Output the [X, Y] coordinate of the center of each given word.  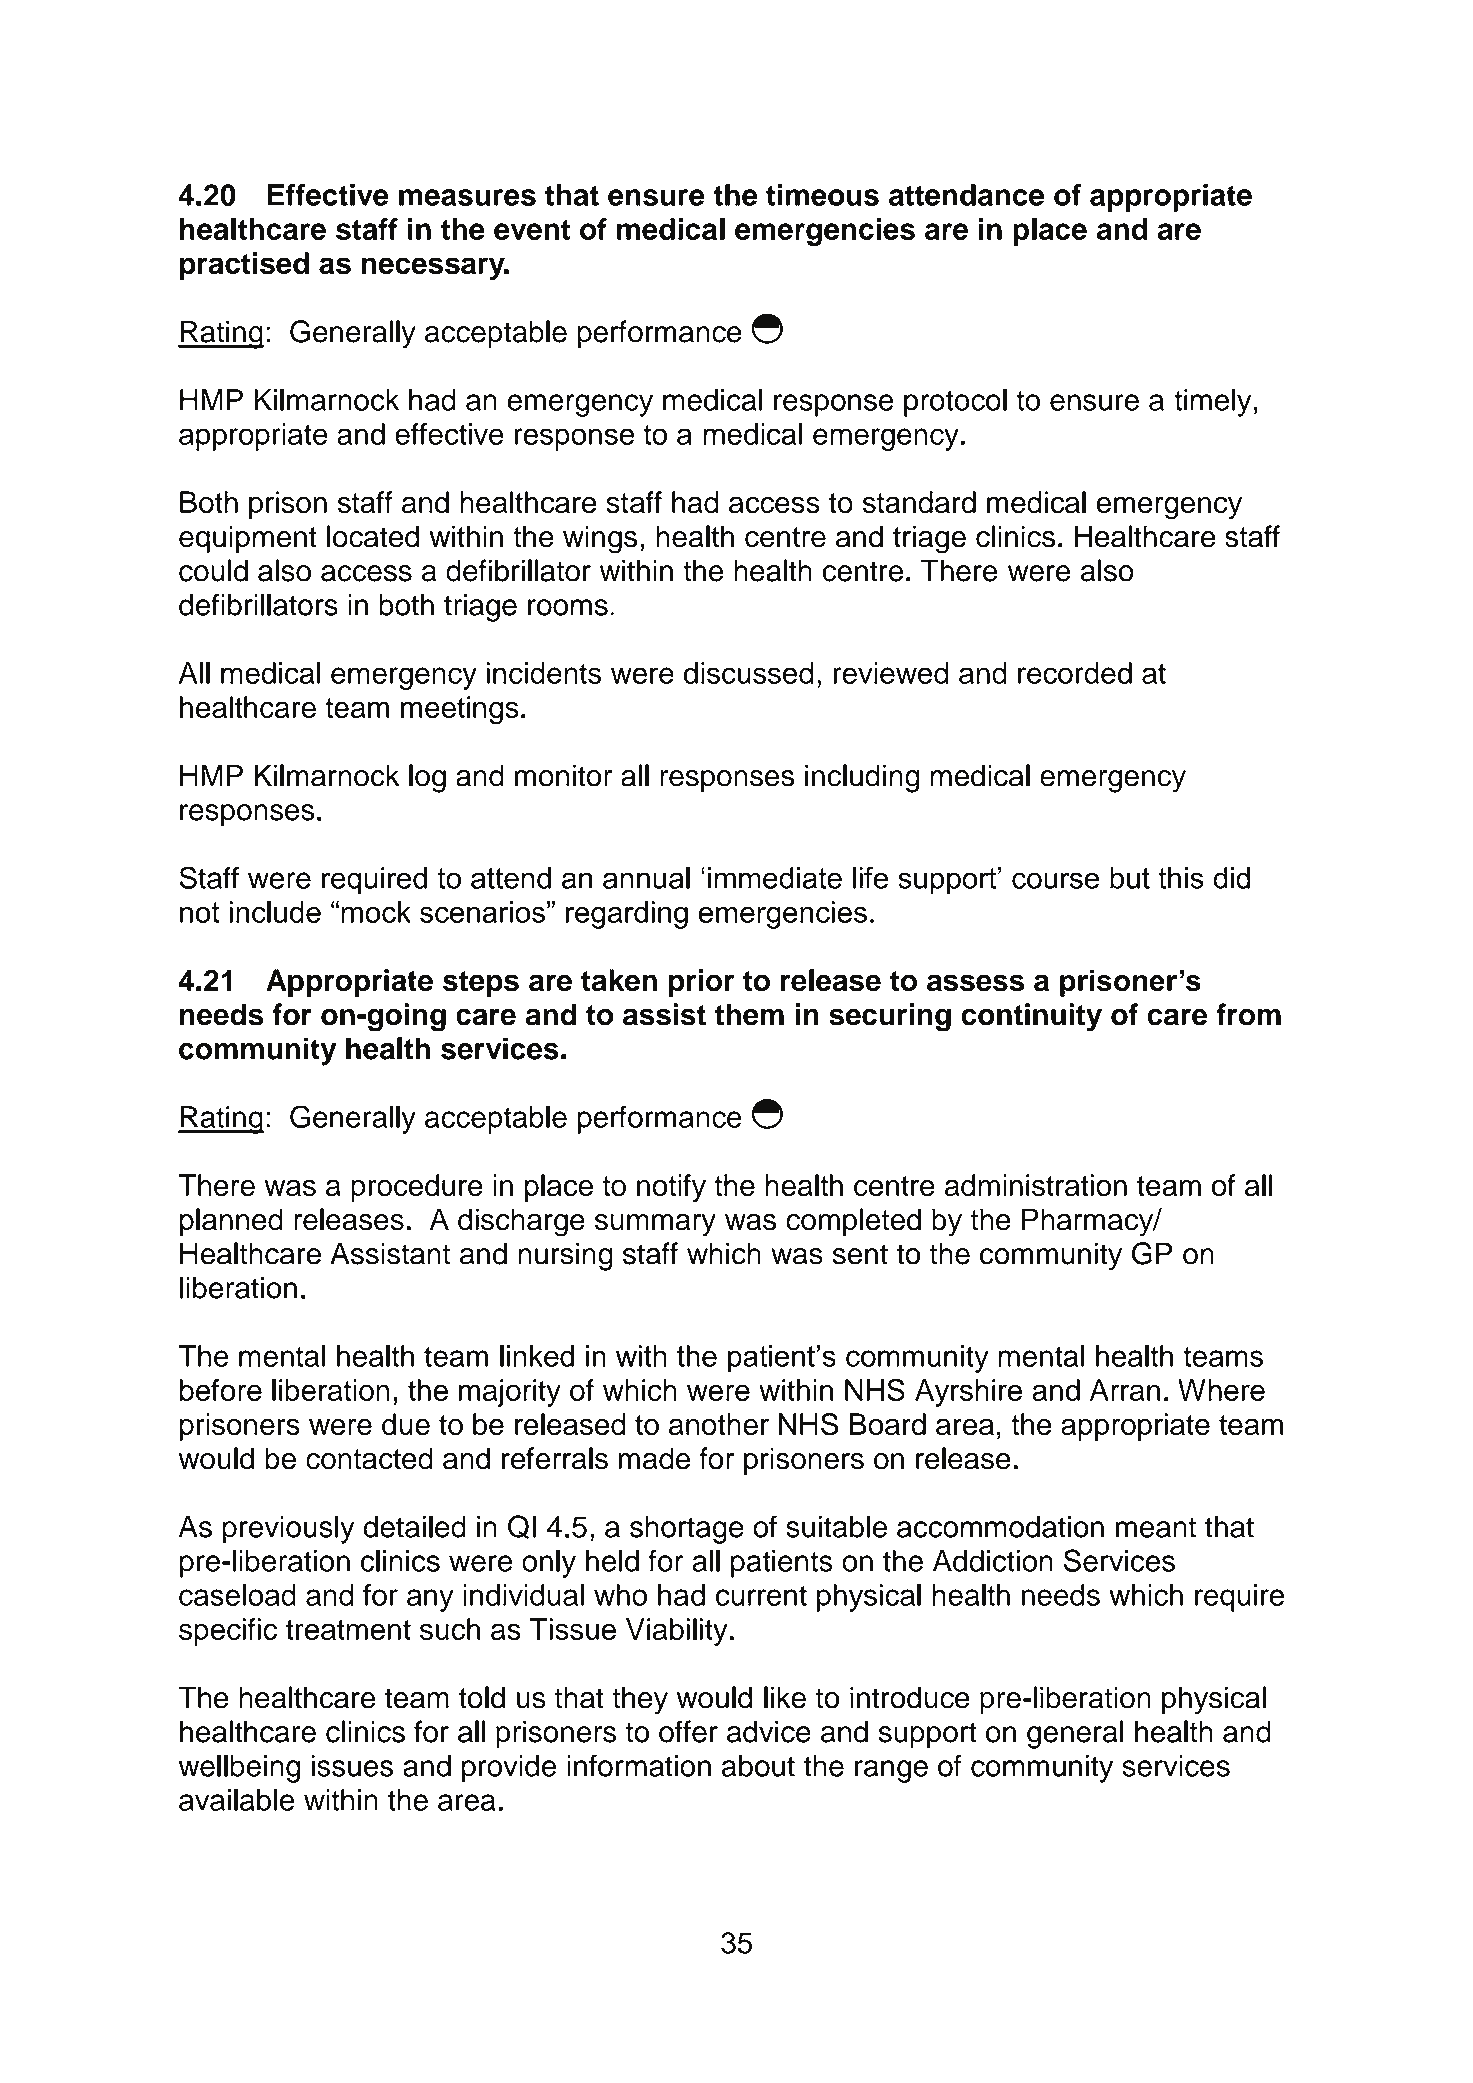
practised [244, 266]
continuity [1031, 1017]
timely [1213, 403]
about [758, 1766]
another [719, 1424]
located [373, 536]
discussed [749, 673]
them [749, 1014]
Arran [1125, 1390]
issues [352, 1766]
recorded [1075, 673]
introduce [910, 1697]
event [532, 230]
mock [376, 912]
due [406, 1424]
